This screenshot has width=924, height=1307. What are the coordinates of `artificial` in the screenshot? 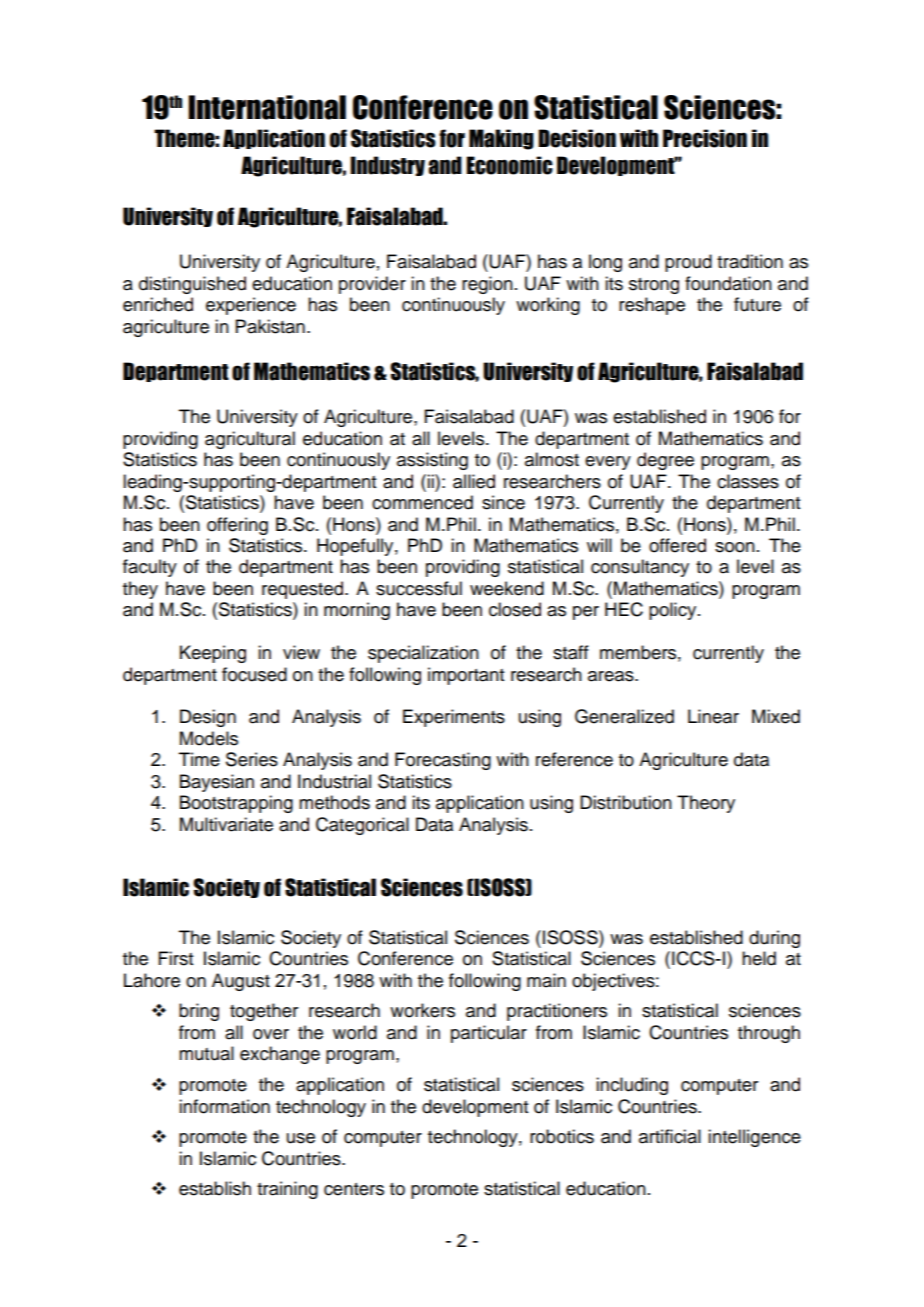 It's located at (670, 1136).
